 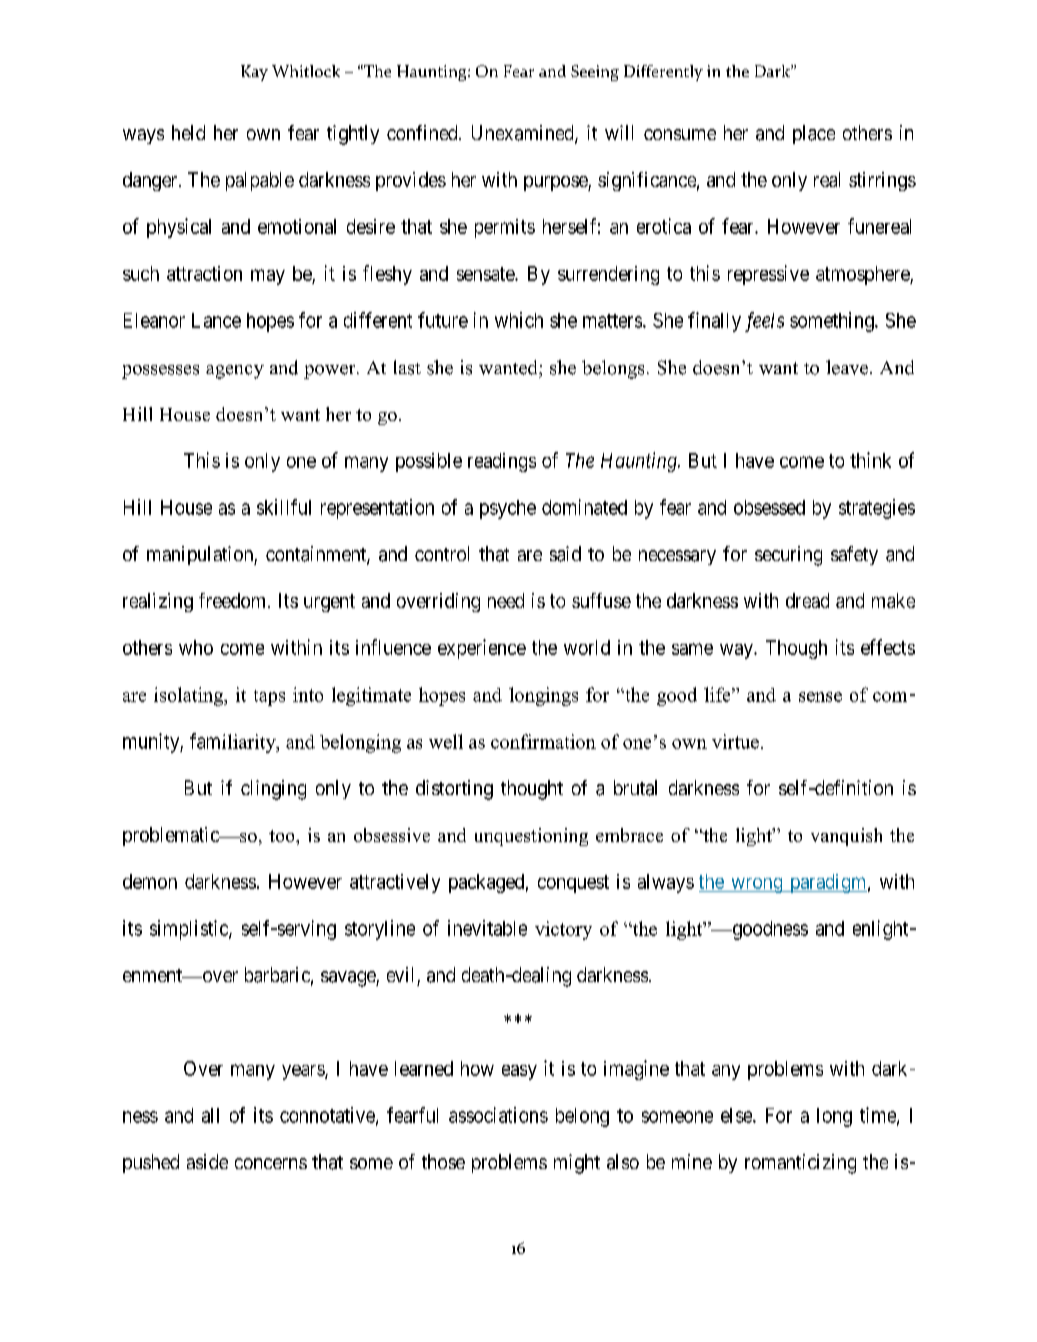 I want to click on aside, so click(x=207, y=1161).
